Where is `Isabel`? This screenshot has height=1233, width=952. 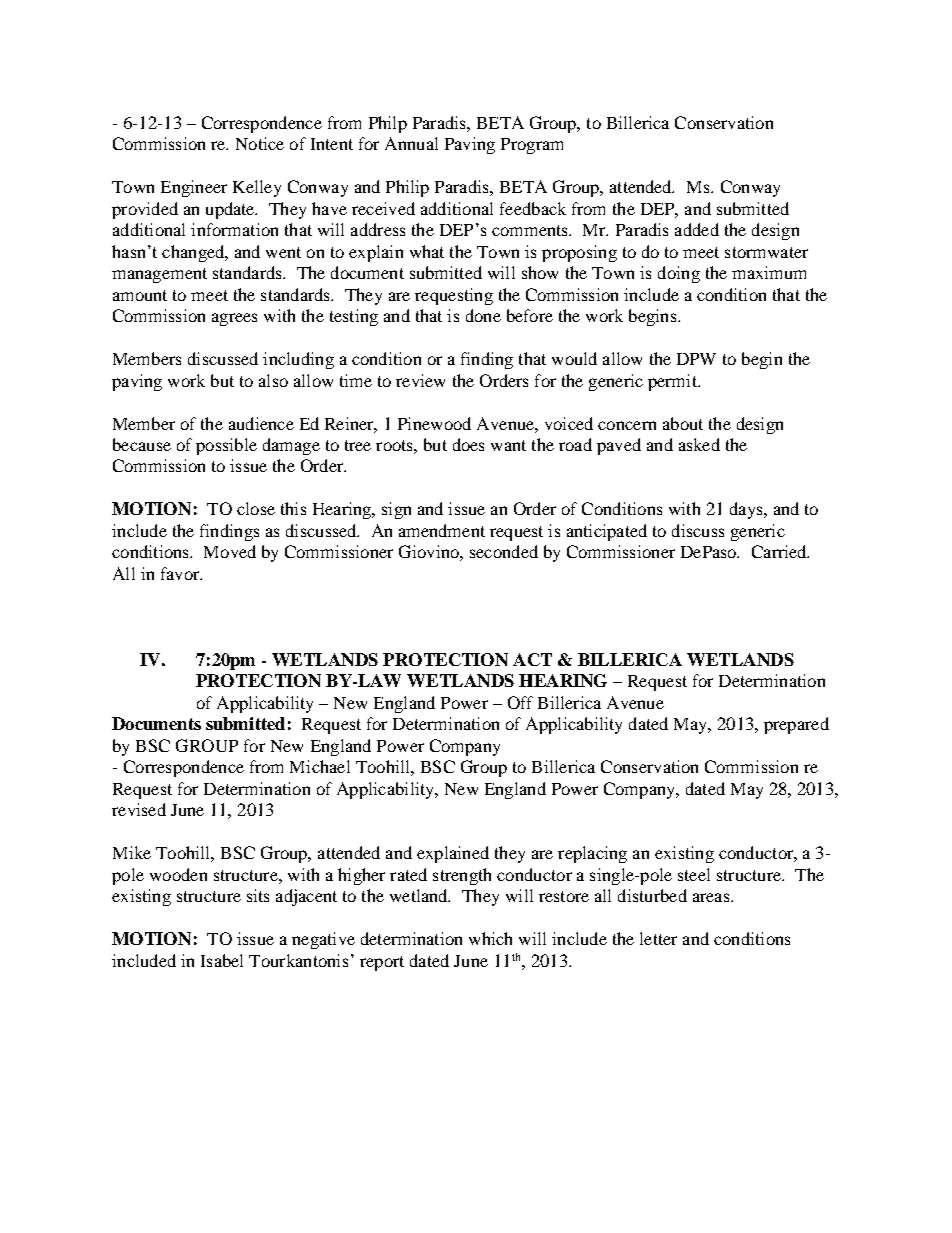
Isabel is located at coordinates (222, 960).
